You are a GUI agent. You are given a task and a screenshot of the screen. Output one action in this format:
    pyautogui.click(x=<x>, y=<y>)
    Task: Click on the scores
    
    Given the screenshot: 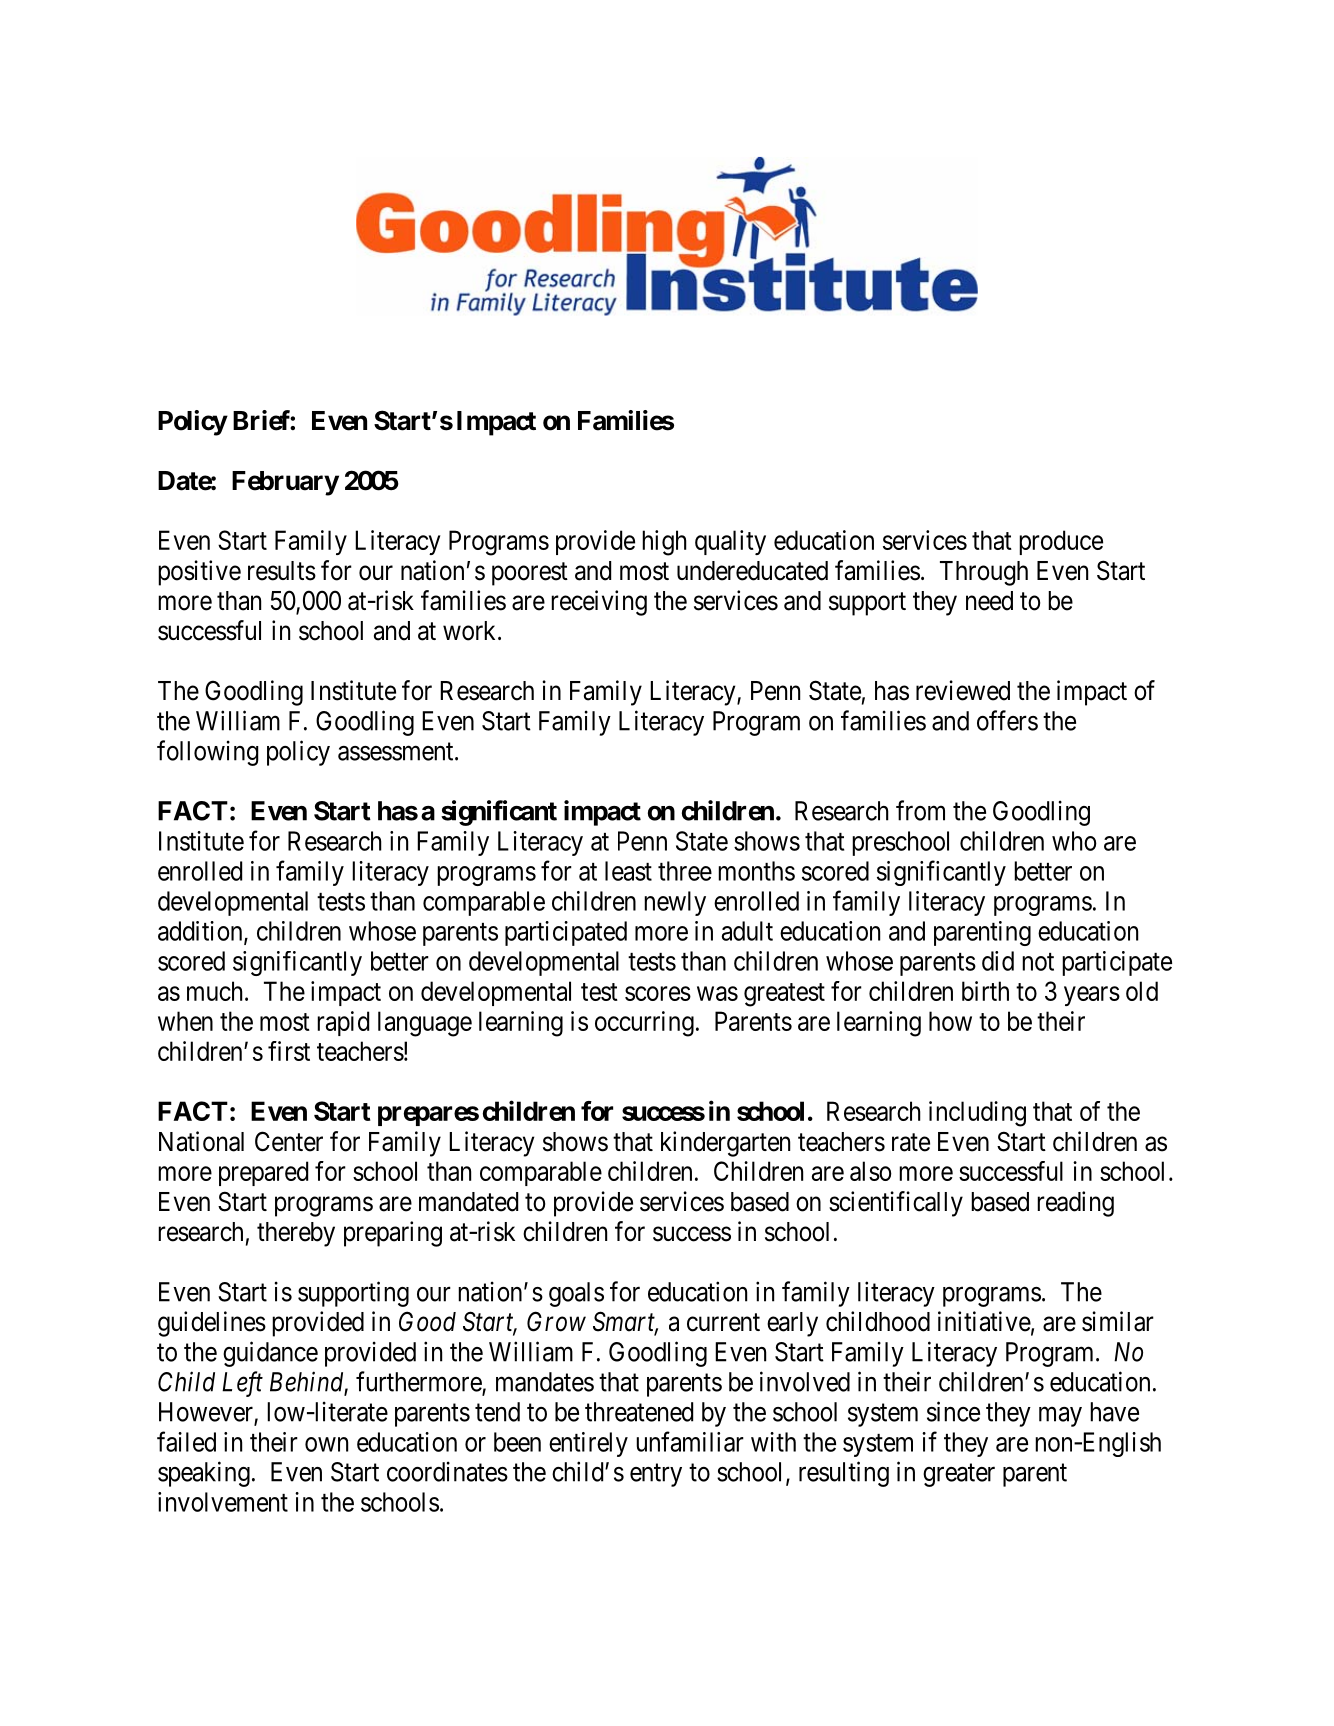 What is the action you would take?
    pyautogui.click(x=658, y=993)
